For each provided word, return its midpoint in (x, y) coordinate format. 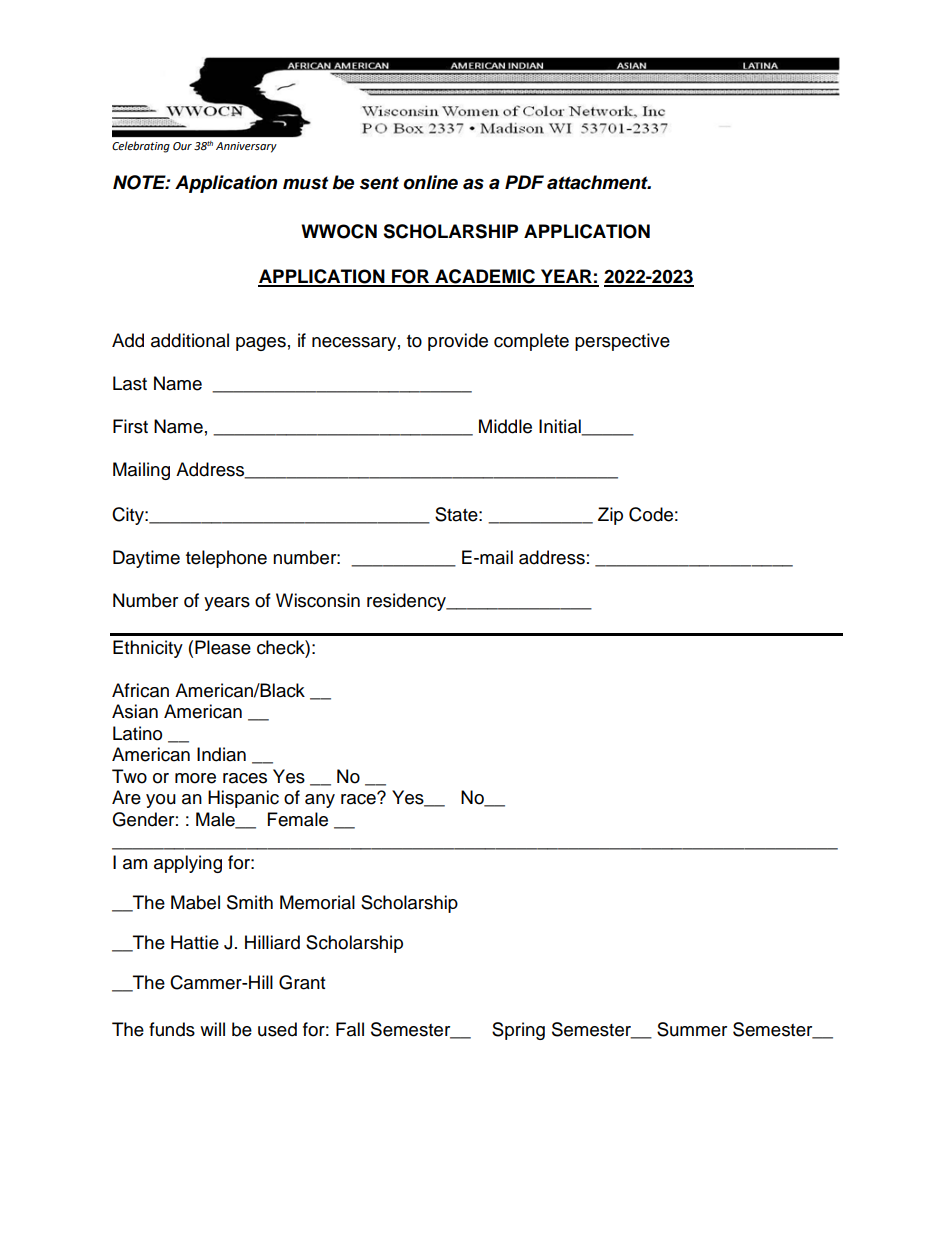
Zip (610, 516)
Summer (692, 1029)
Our (182, 146)
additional (190, 340)
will (212, 1029)
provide (458, 342)
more (195, 778)
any (320, 801)
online (430, 182)
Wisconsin (318, 600)
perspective (622, 342)
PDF (524, 182)
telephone (226, 559)
